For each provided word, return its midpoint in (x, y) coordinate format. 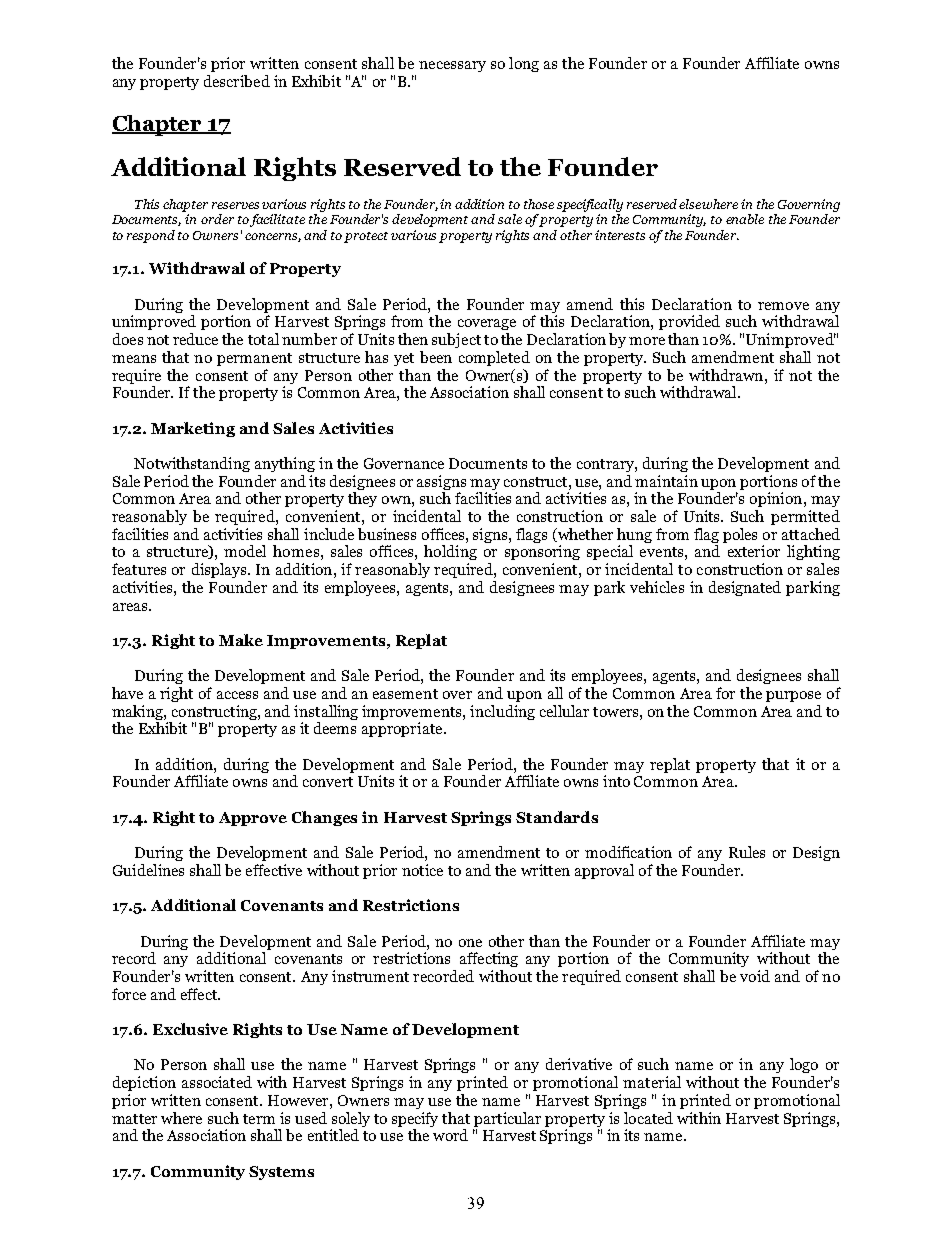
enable (745, 219)
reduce (195, 339)
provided (689, 322)
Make (241, 640)
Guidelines (148, 870)
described (237, 81)
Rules (747, 852)
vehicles (657, 587)
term (259, 1119)
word (450, 1135)
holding (450, 552)
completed (494, 358)
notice (422, 870)
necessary (452, 66)
